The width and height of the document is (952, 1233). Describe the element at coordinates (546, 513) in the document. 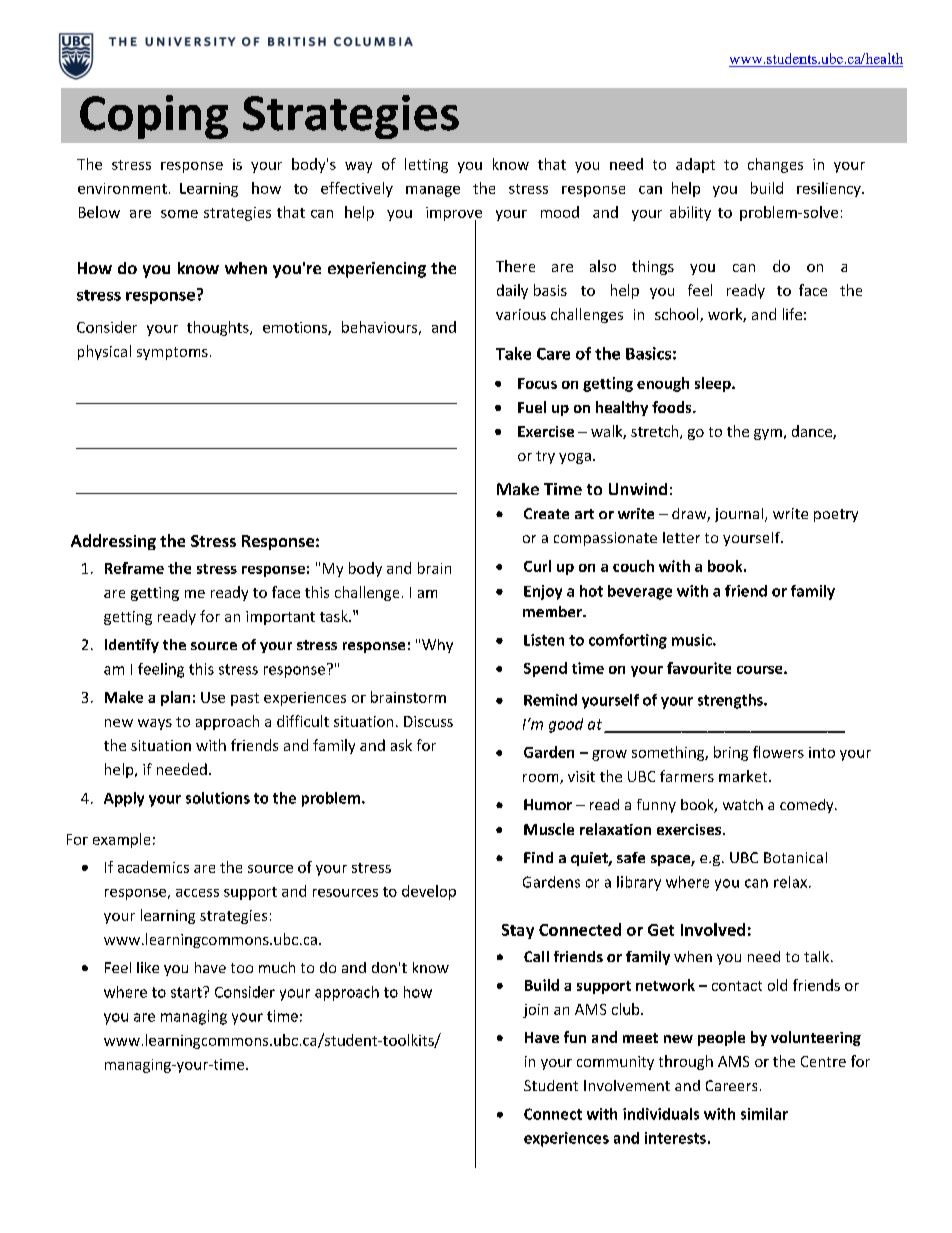

I see `Create` at that location.
